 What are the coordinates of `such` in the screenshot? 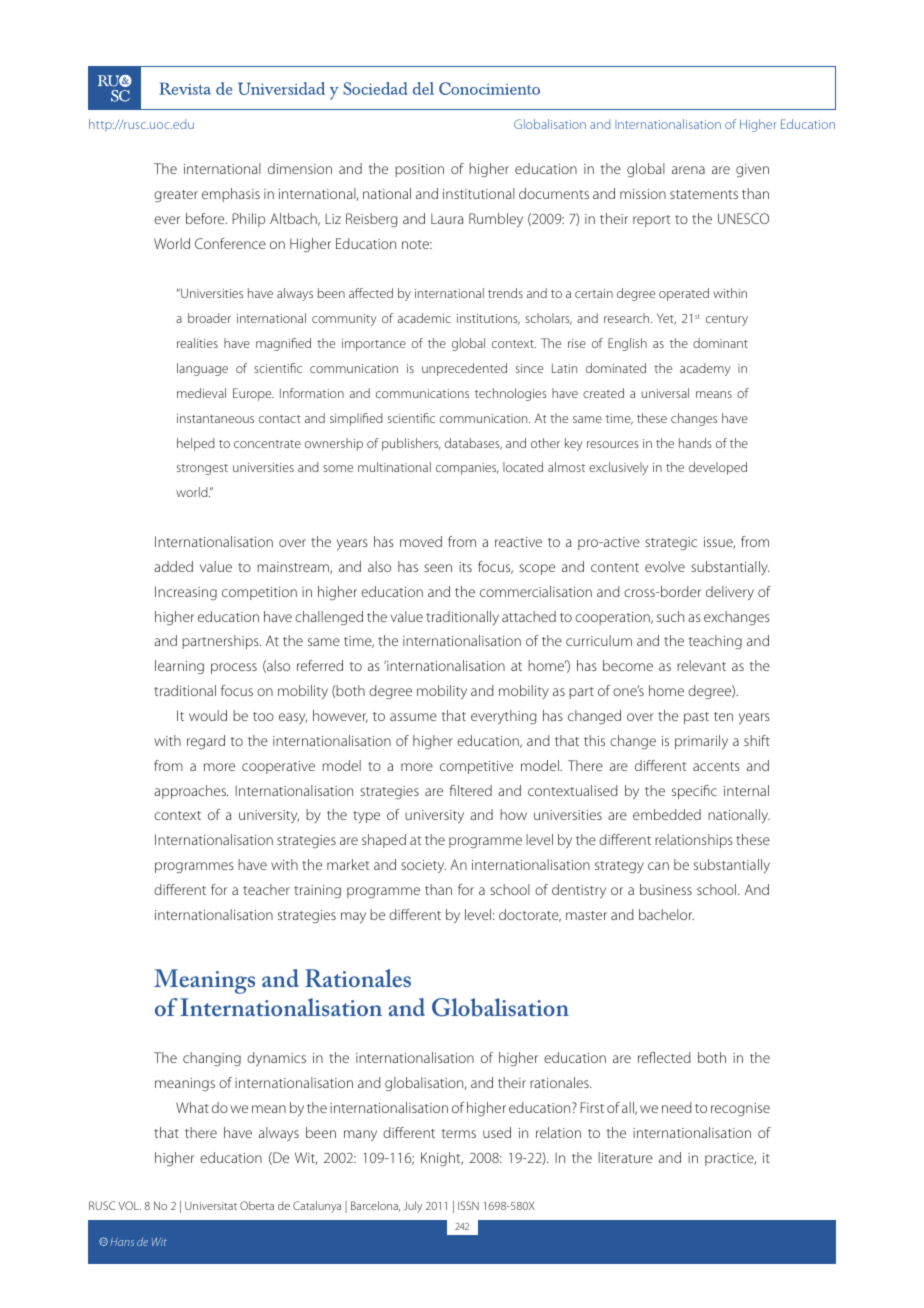 It's located at (670, 616).
